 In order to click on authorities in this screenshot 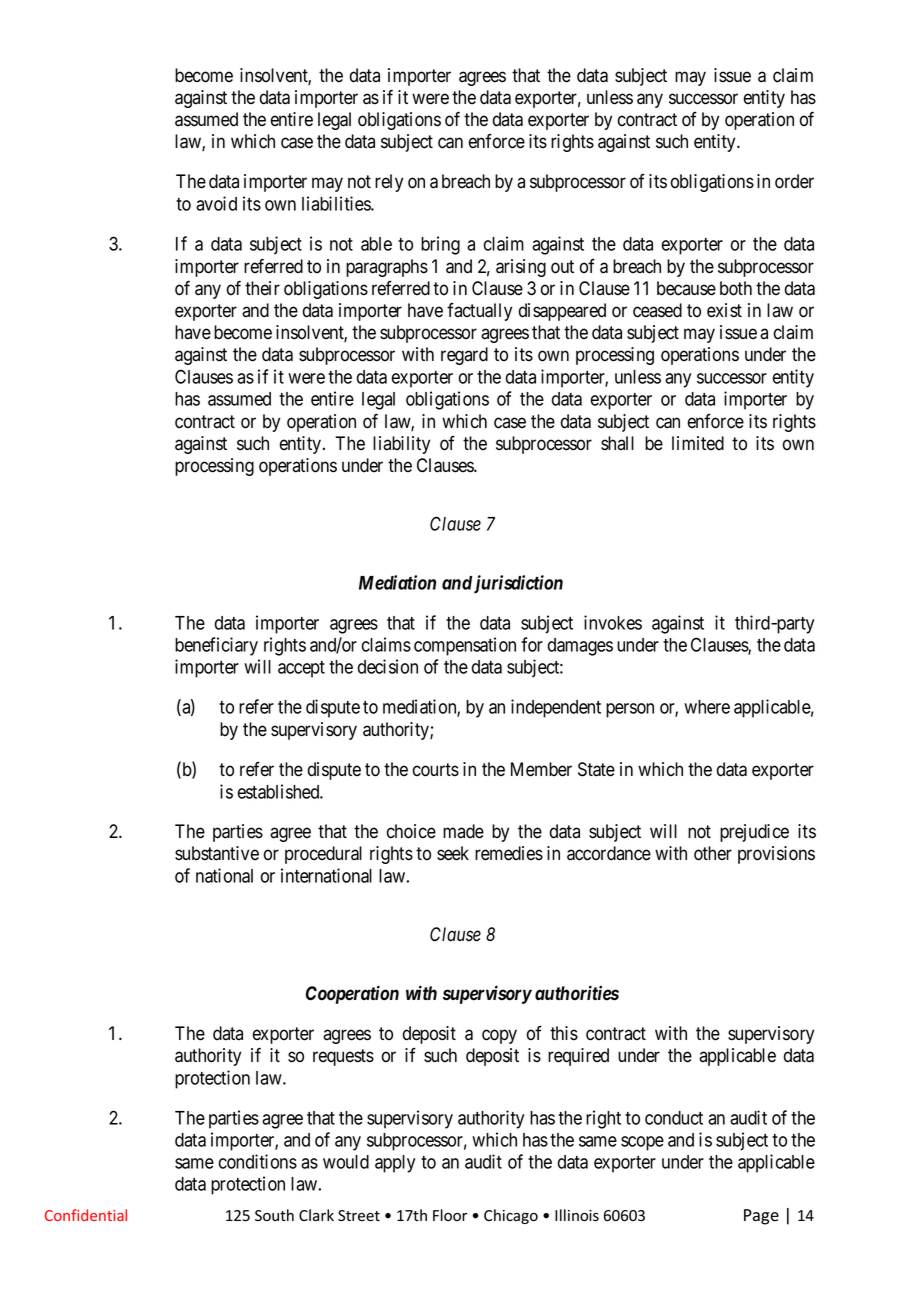, I will do `click(577, 993)`.
